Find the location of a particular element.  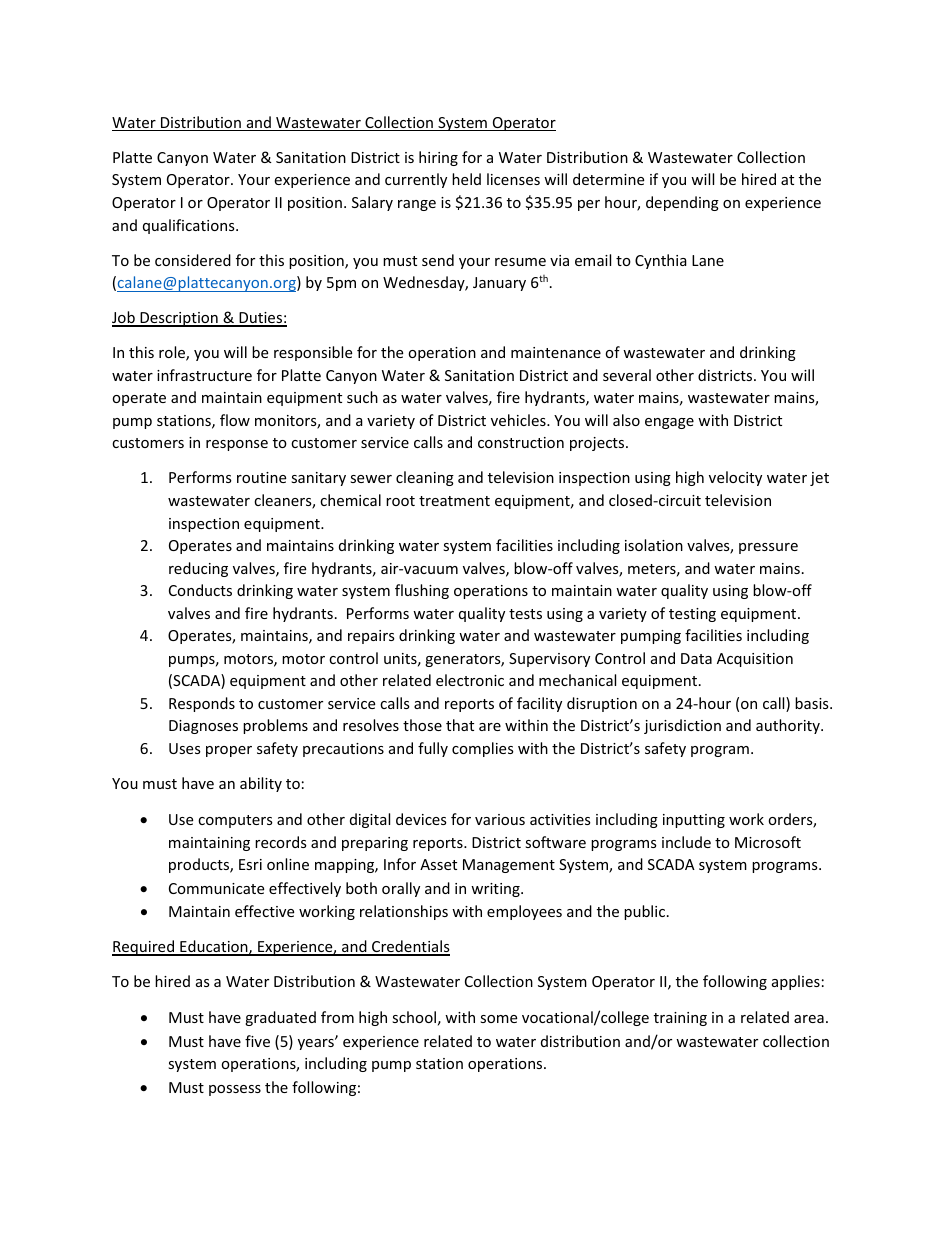

depending is located at coordinates (682, 203).
